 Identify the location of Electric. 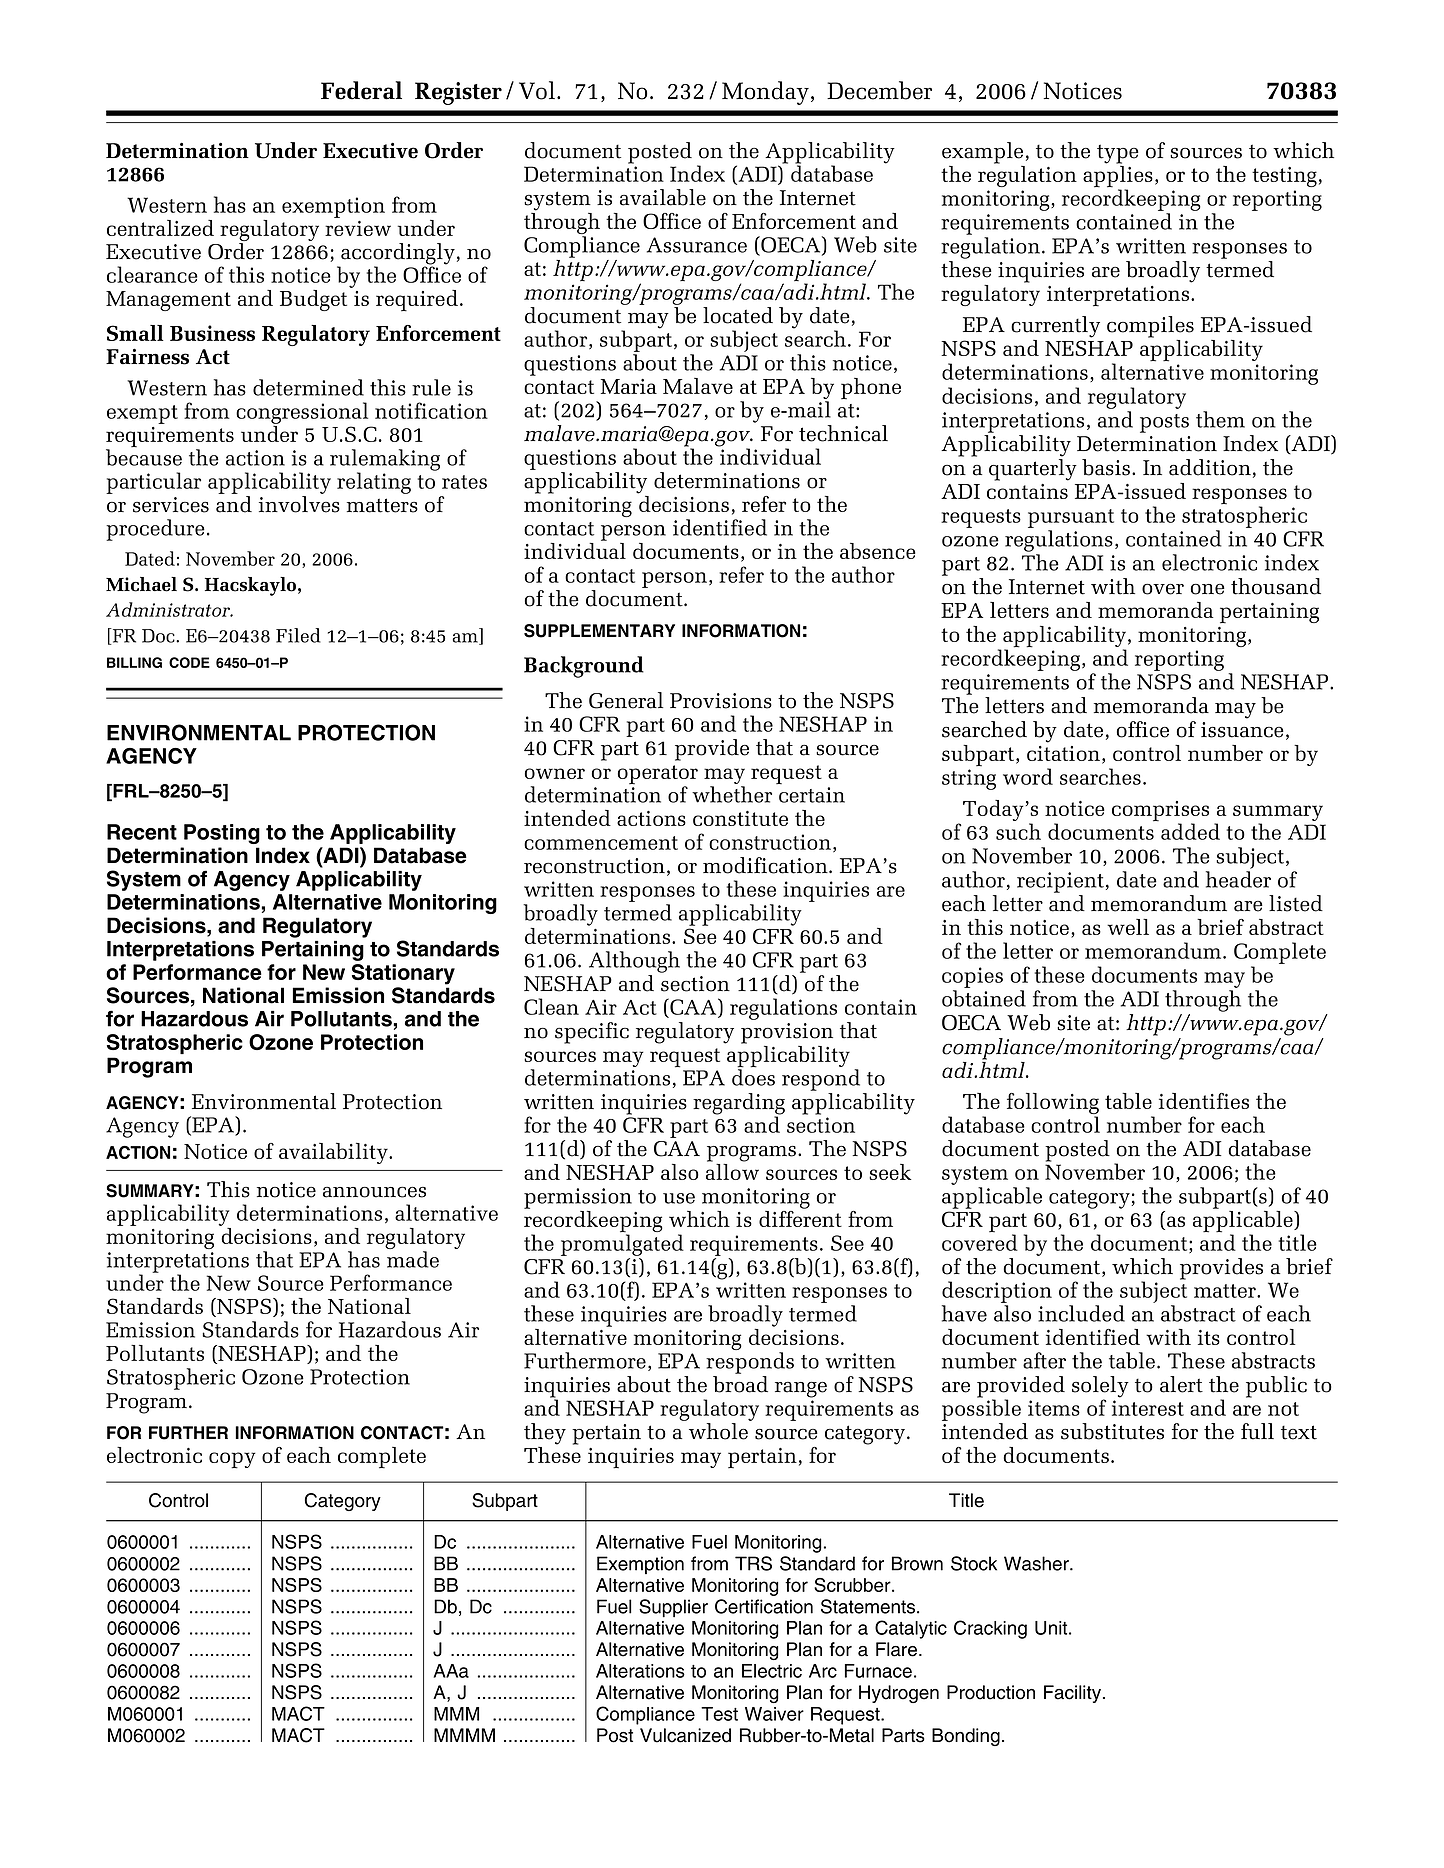
(772, 1671).
